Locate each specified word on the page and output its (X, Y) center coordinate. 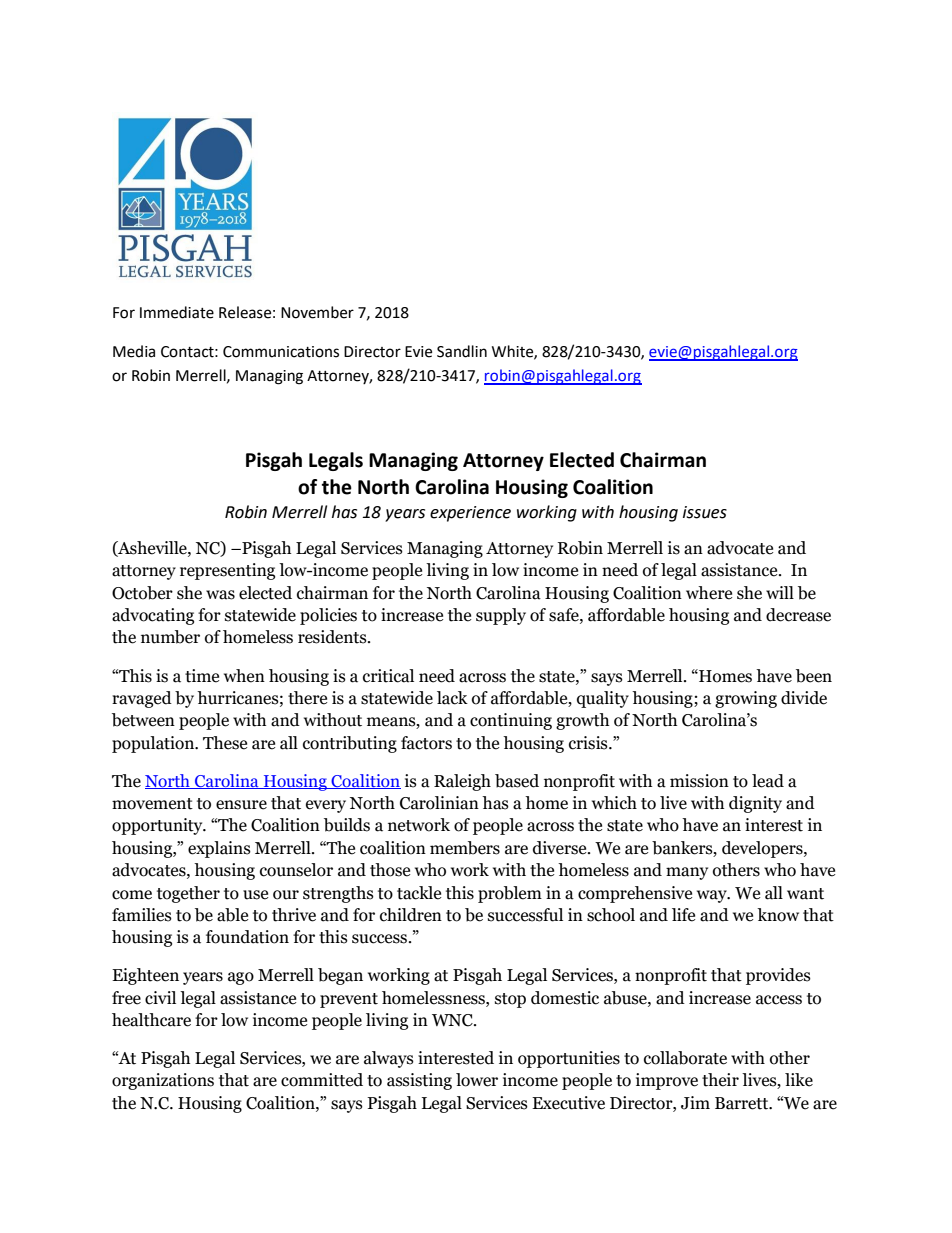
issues (705, 512)
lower (477, 1080)
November (317, 312)
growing (746, 699)
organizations (163, 1081)
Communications (281, 352)
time (202, 676)
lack (452, 698)
